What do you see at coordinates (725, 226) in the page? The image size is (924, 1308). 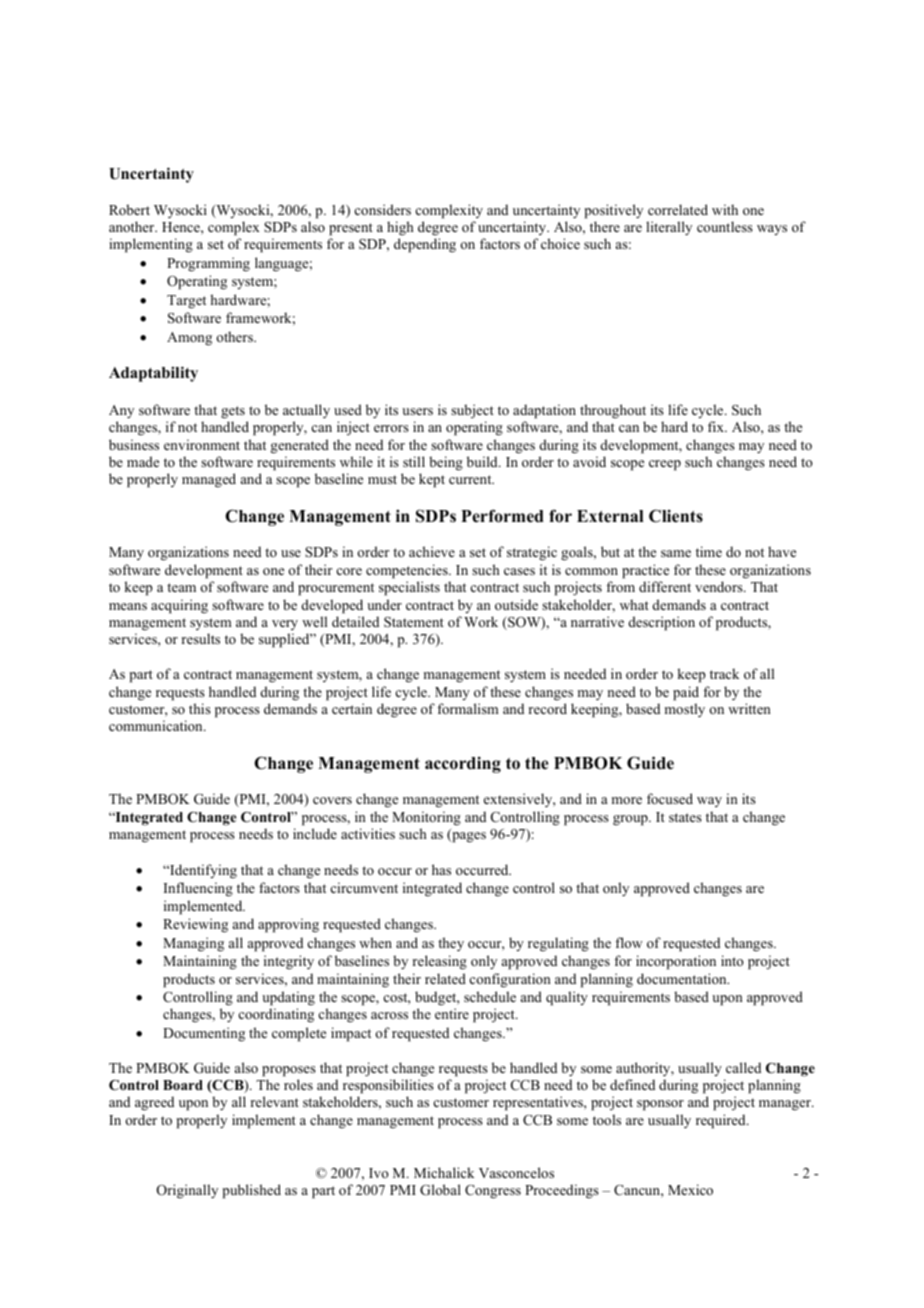 I see `countless` at bounding box center [725, 226].
